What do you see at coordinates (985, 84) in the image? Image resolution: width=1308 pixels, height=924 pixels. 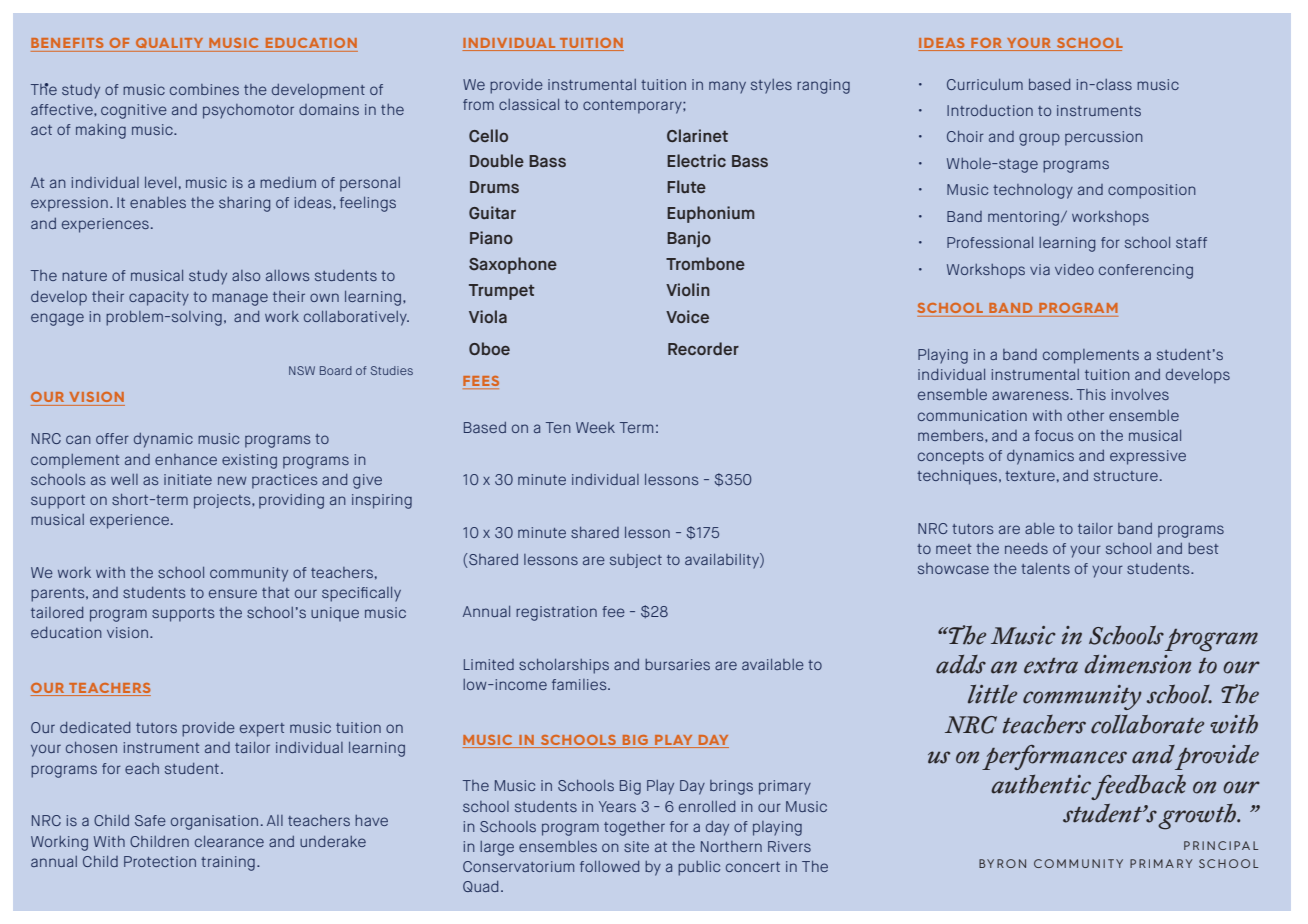 I see `Curriculum` at bounding box center [985, 84].
